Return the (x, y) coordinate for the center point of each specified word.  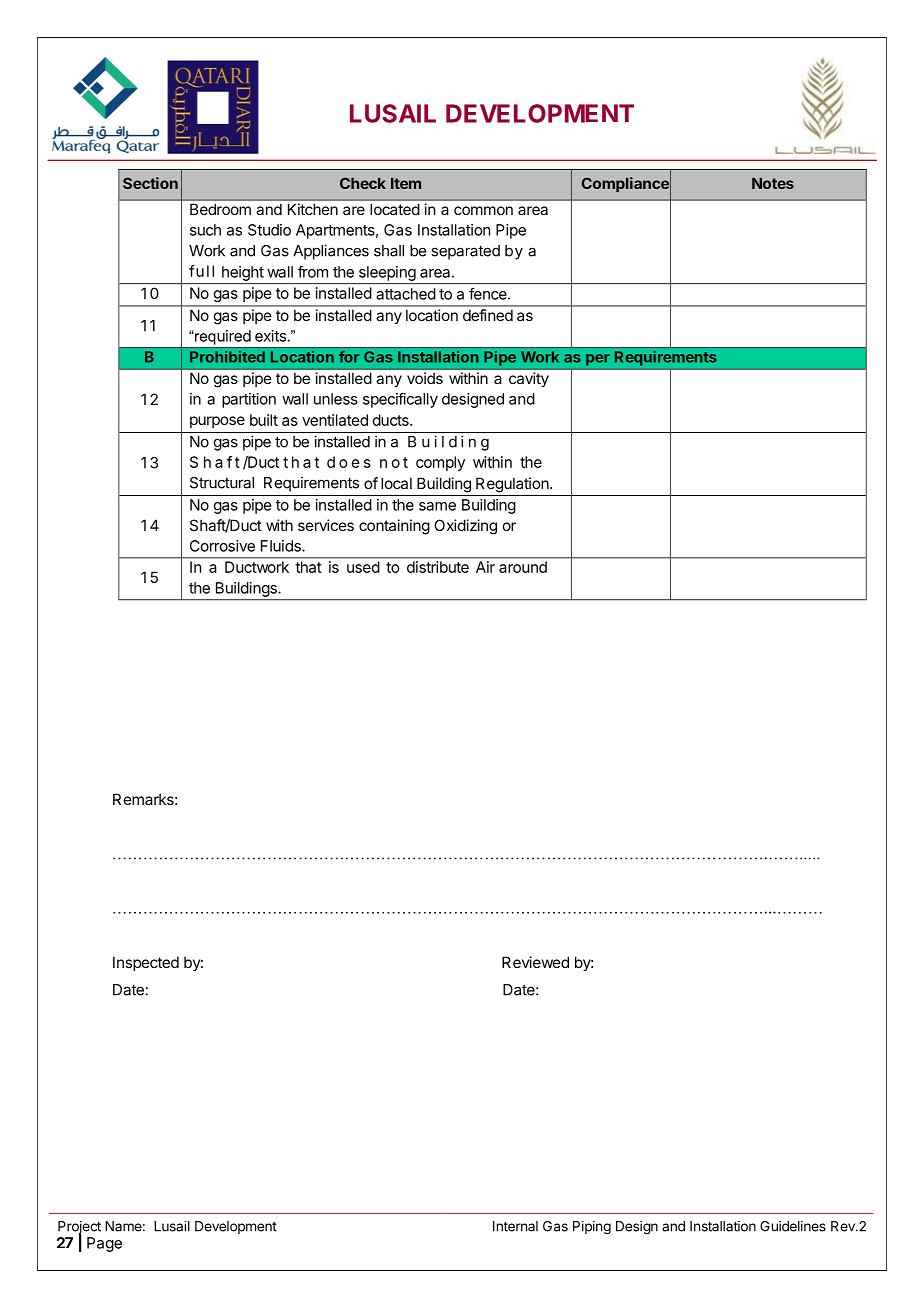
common (483, 210)
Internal (515, 1226)
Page (104, 1244)
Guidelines (793, 1226)
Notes (773, 183)
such (205, 230)
